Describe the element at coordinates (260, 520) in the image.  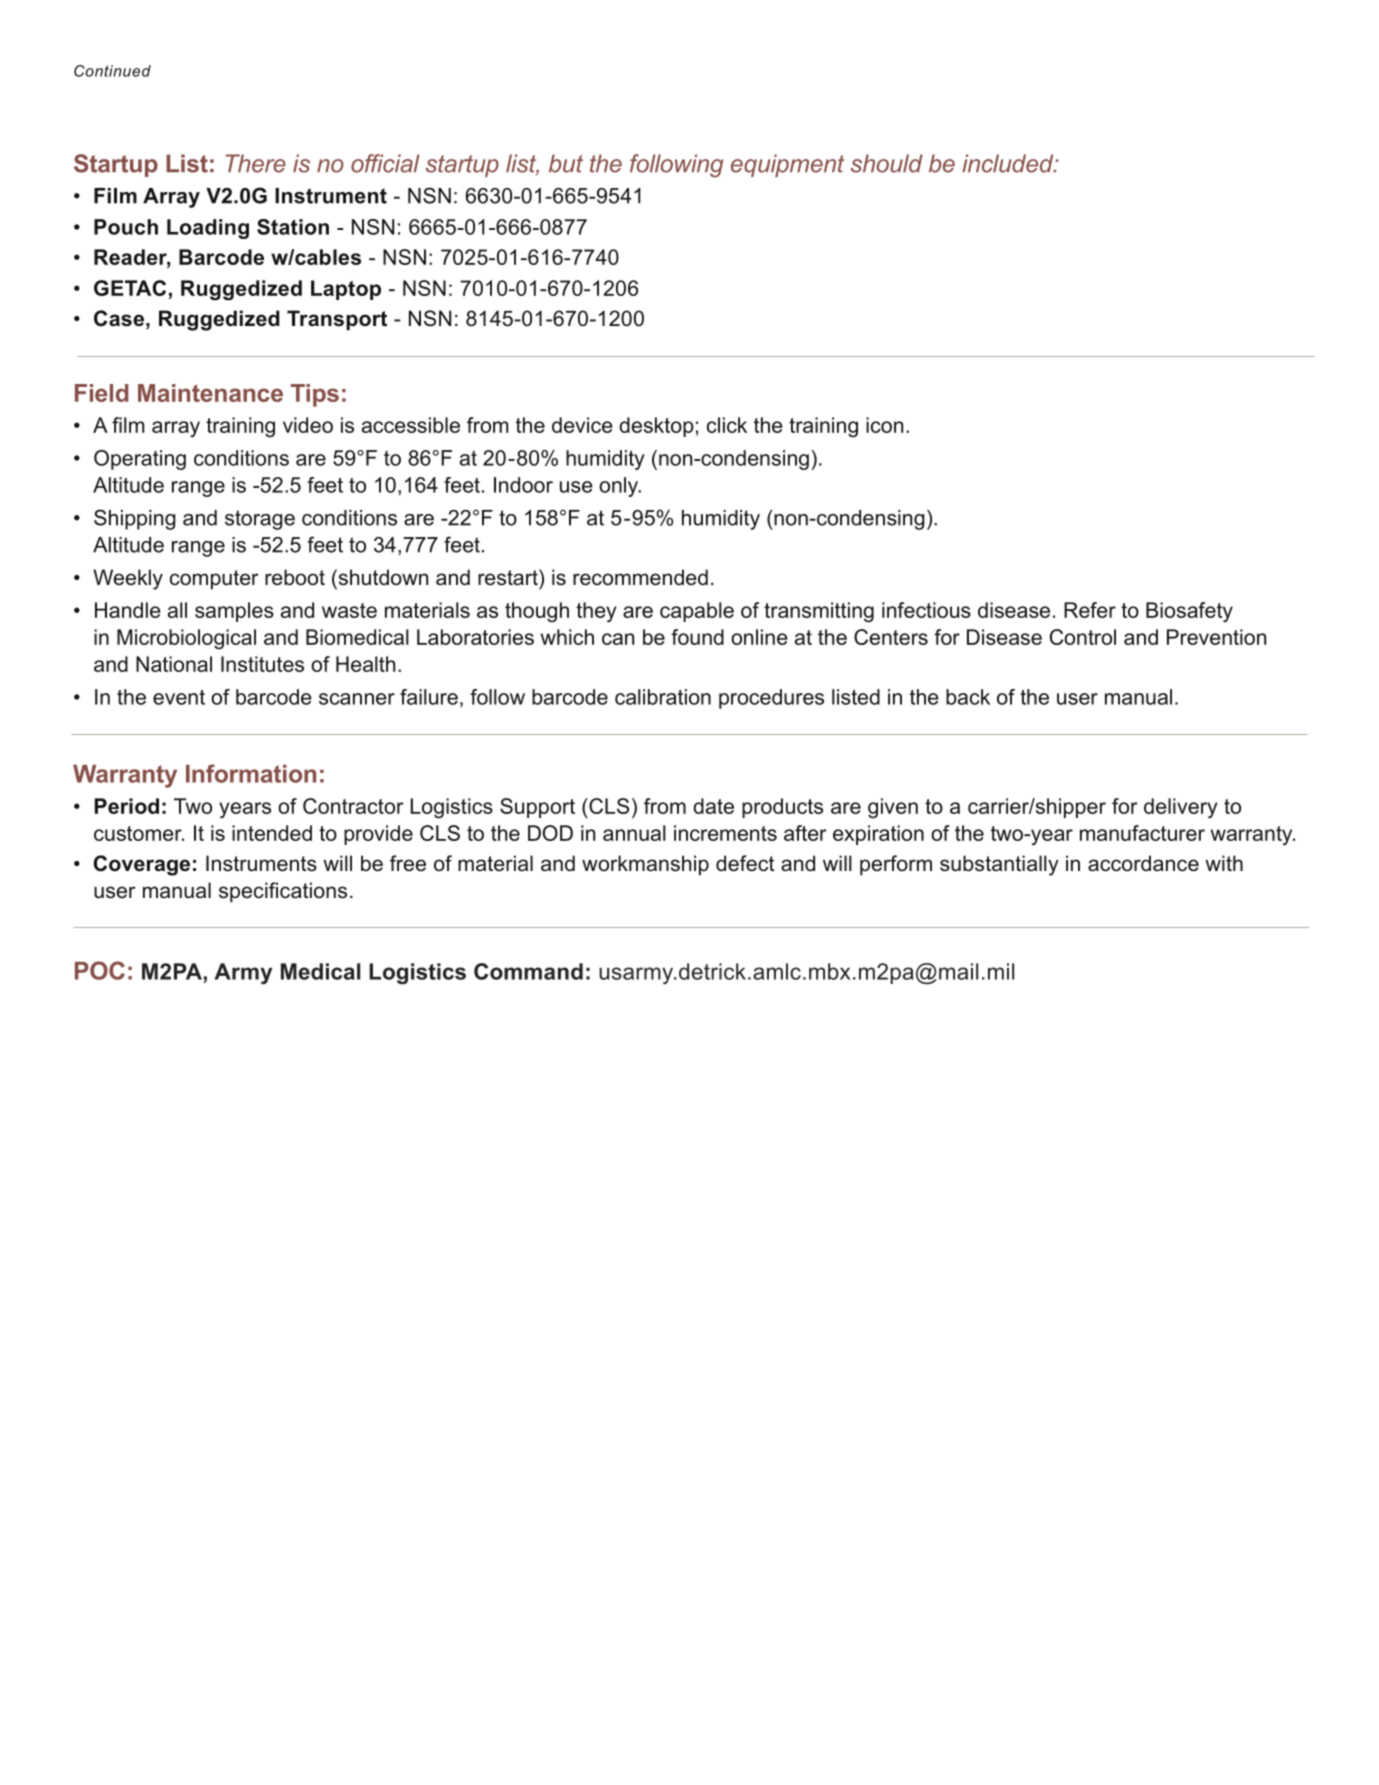
I see `storage` at that location.
